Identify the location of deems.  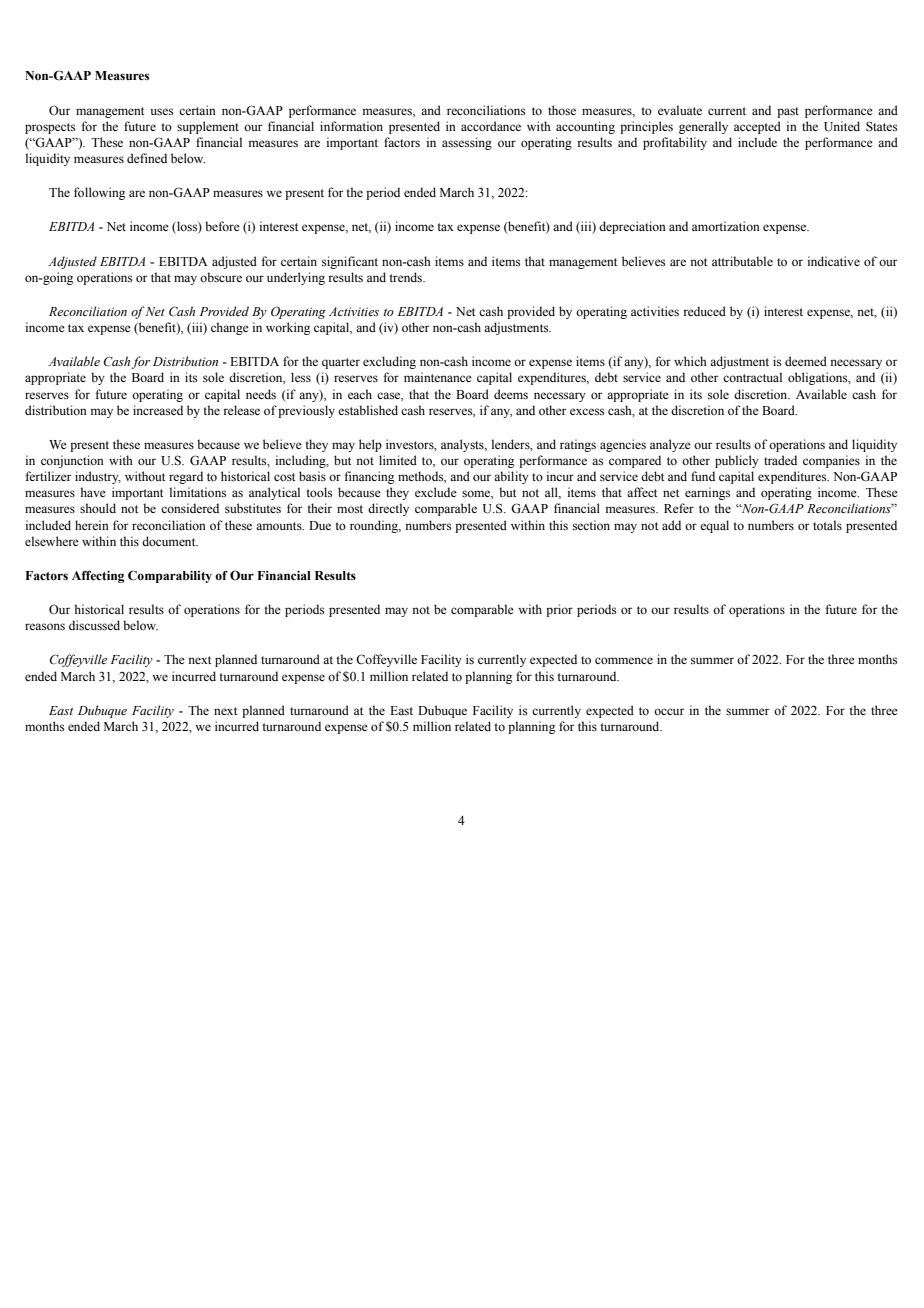
(511, 394).
